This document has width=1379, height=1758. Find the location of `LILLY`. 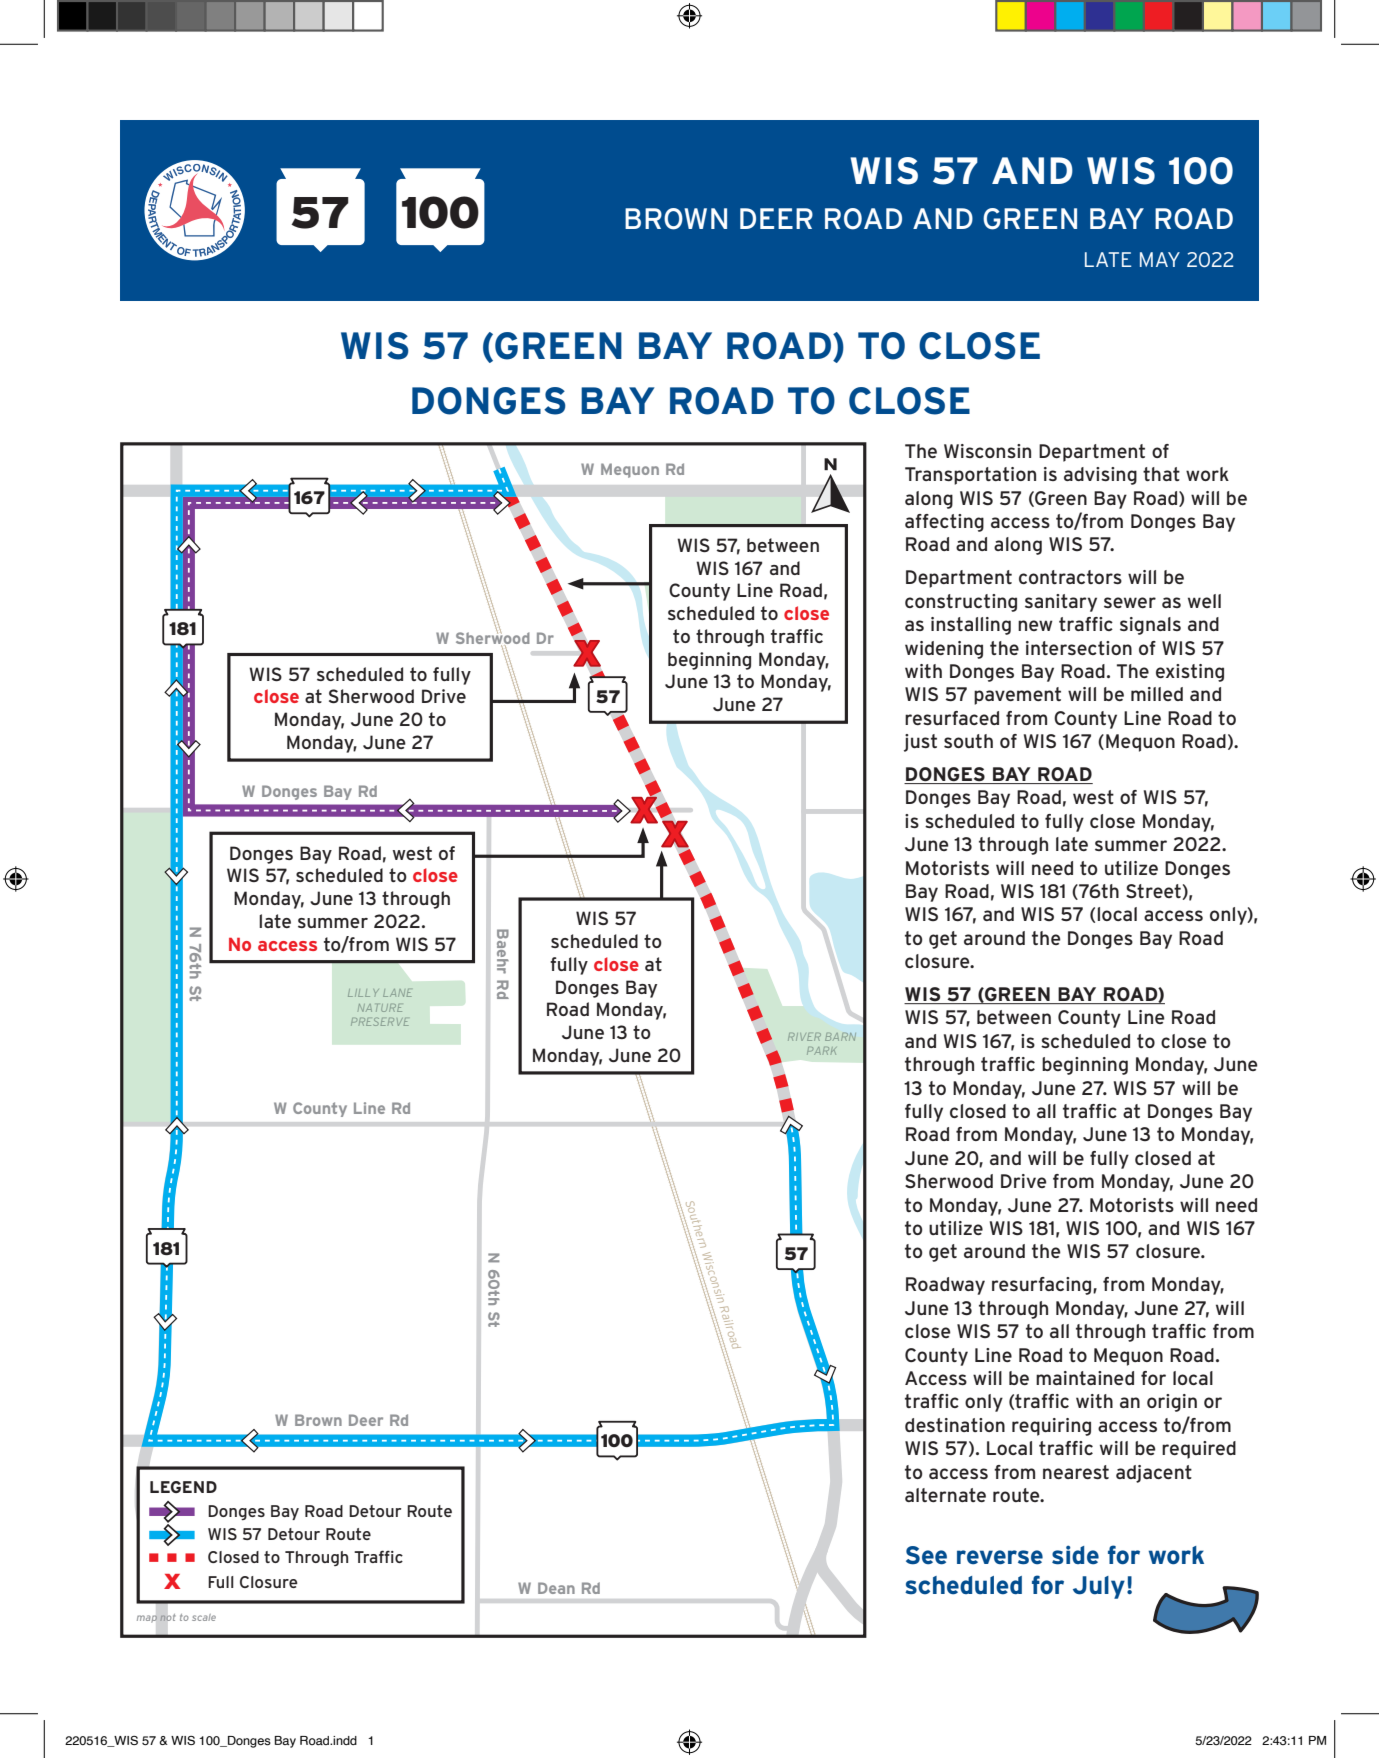

LILLY is located at coordinates (363, 993).
